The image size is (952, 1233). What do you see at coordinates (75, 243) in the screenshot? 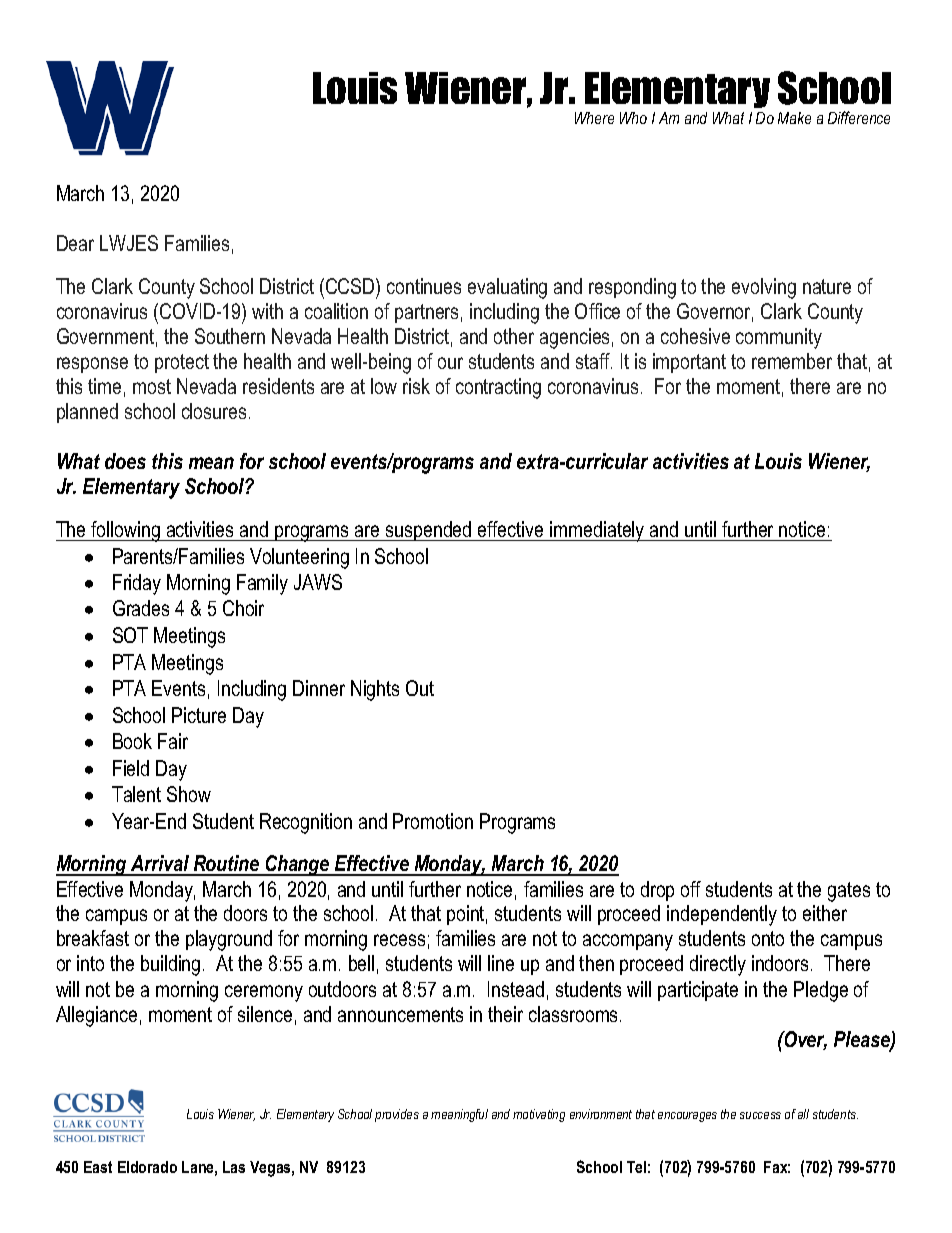
I see `Dear` at bounding box center [75, 243].
